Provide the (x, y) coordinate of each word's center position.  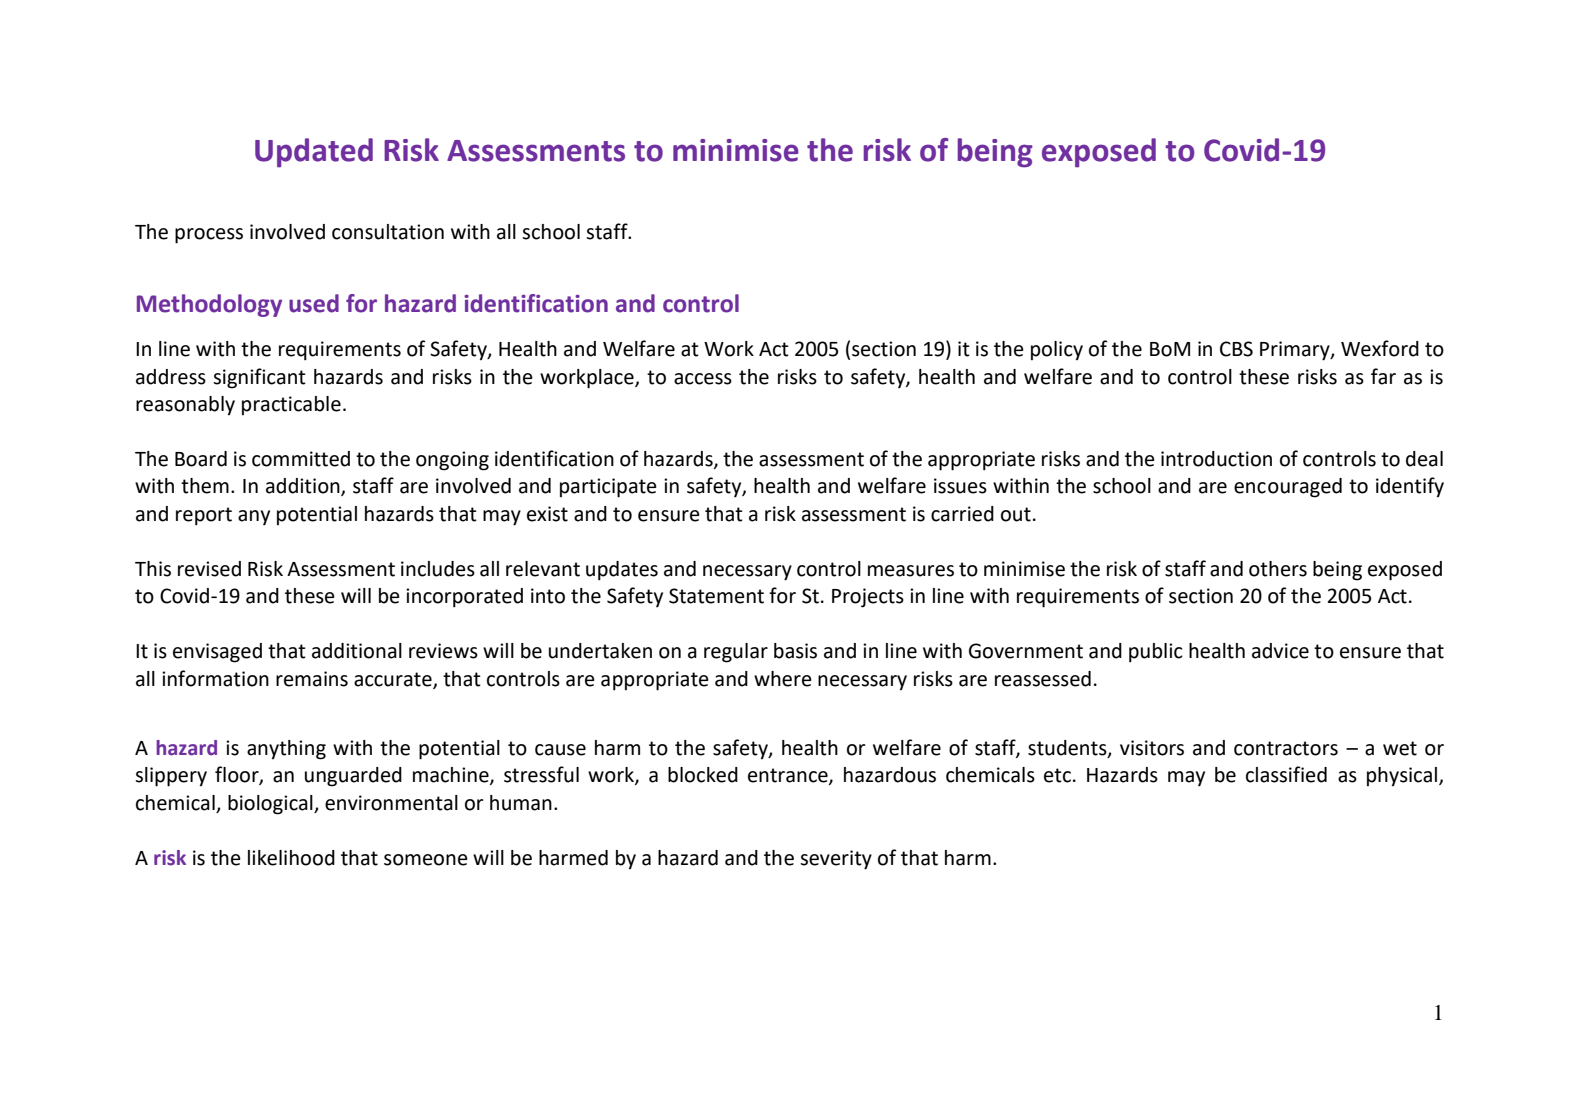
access (703, 379)
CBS (1236, 349)
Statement (716, 596)
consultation (388, 232)
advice (1280, 651)
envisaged (217, 653)
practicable (291, 405)
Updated (314, 153)
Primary (1296, 351)
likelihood (291, 858)
